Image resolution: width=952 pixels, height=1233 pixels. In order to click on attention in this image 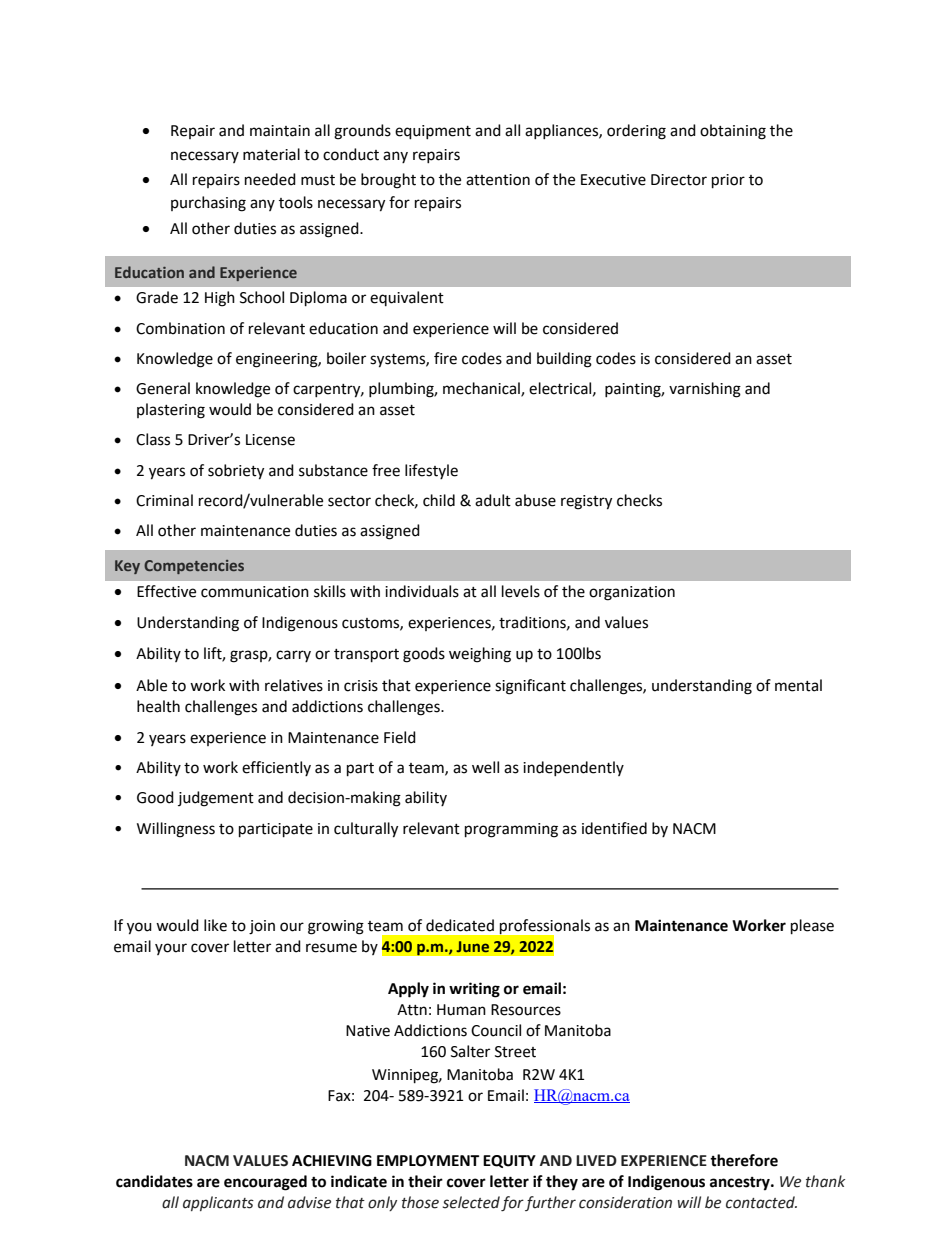, I will do `click(498, 180)`.
